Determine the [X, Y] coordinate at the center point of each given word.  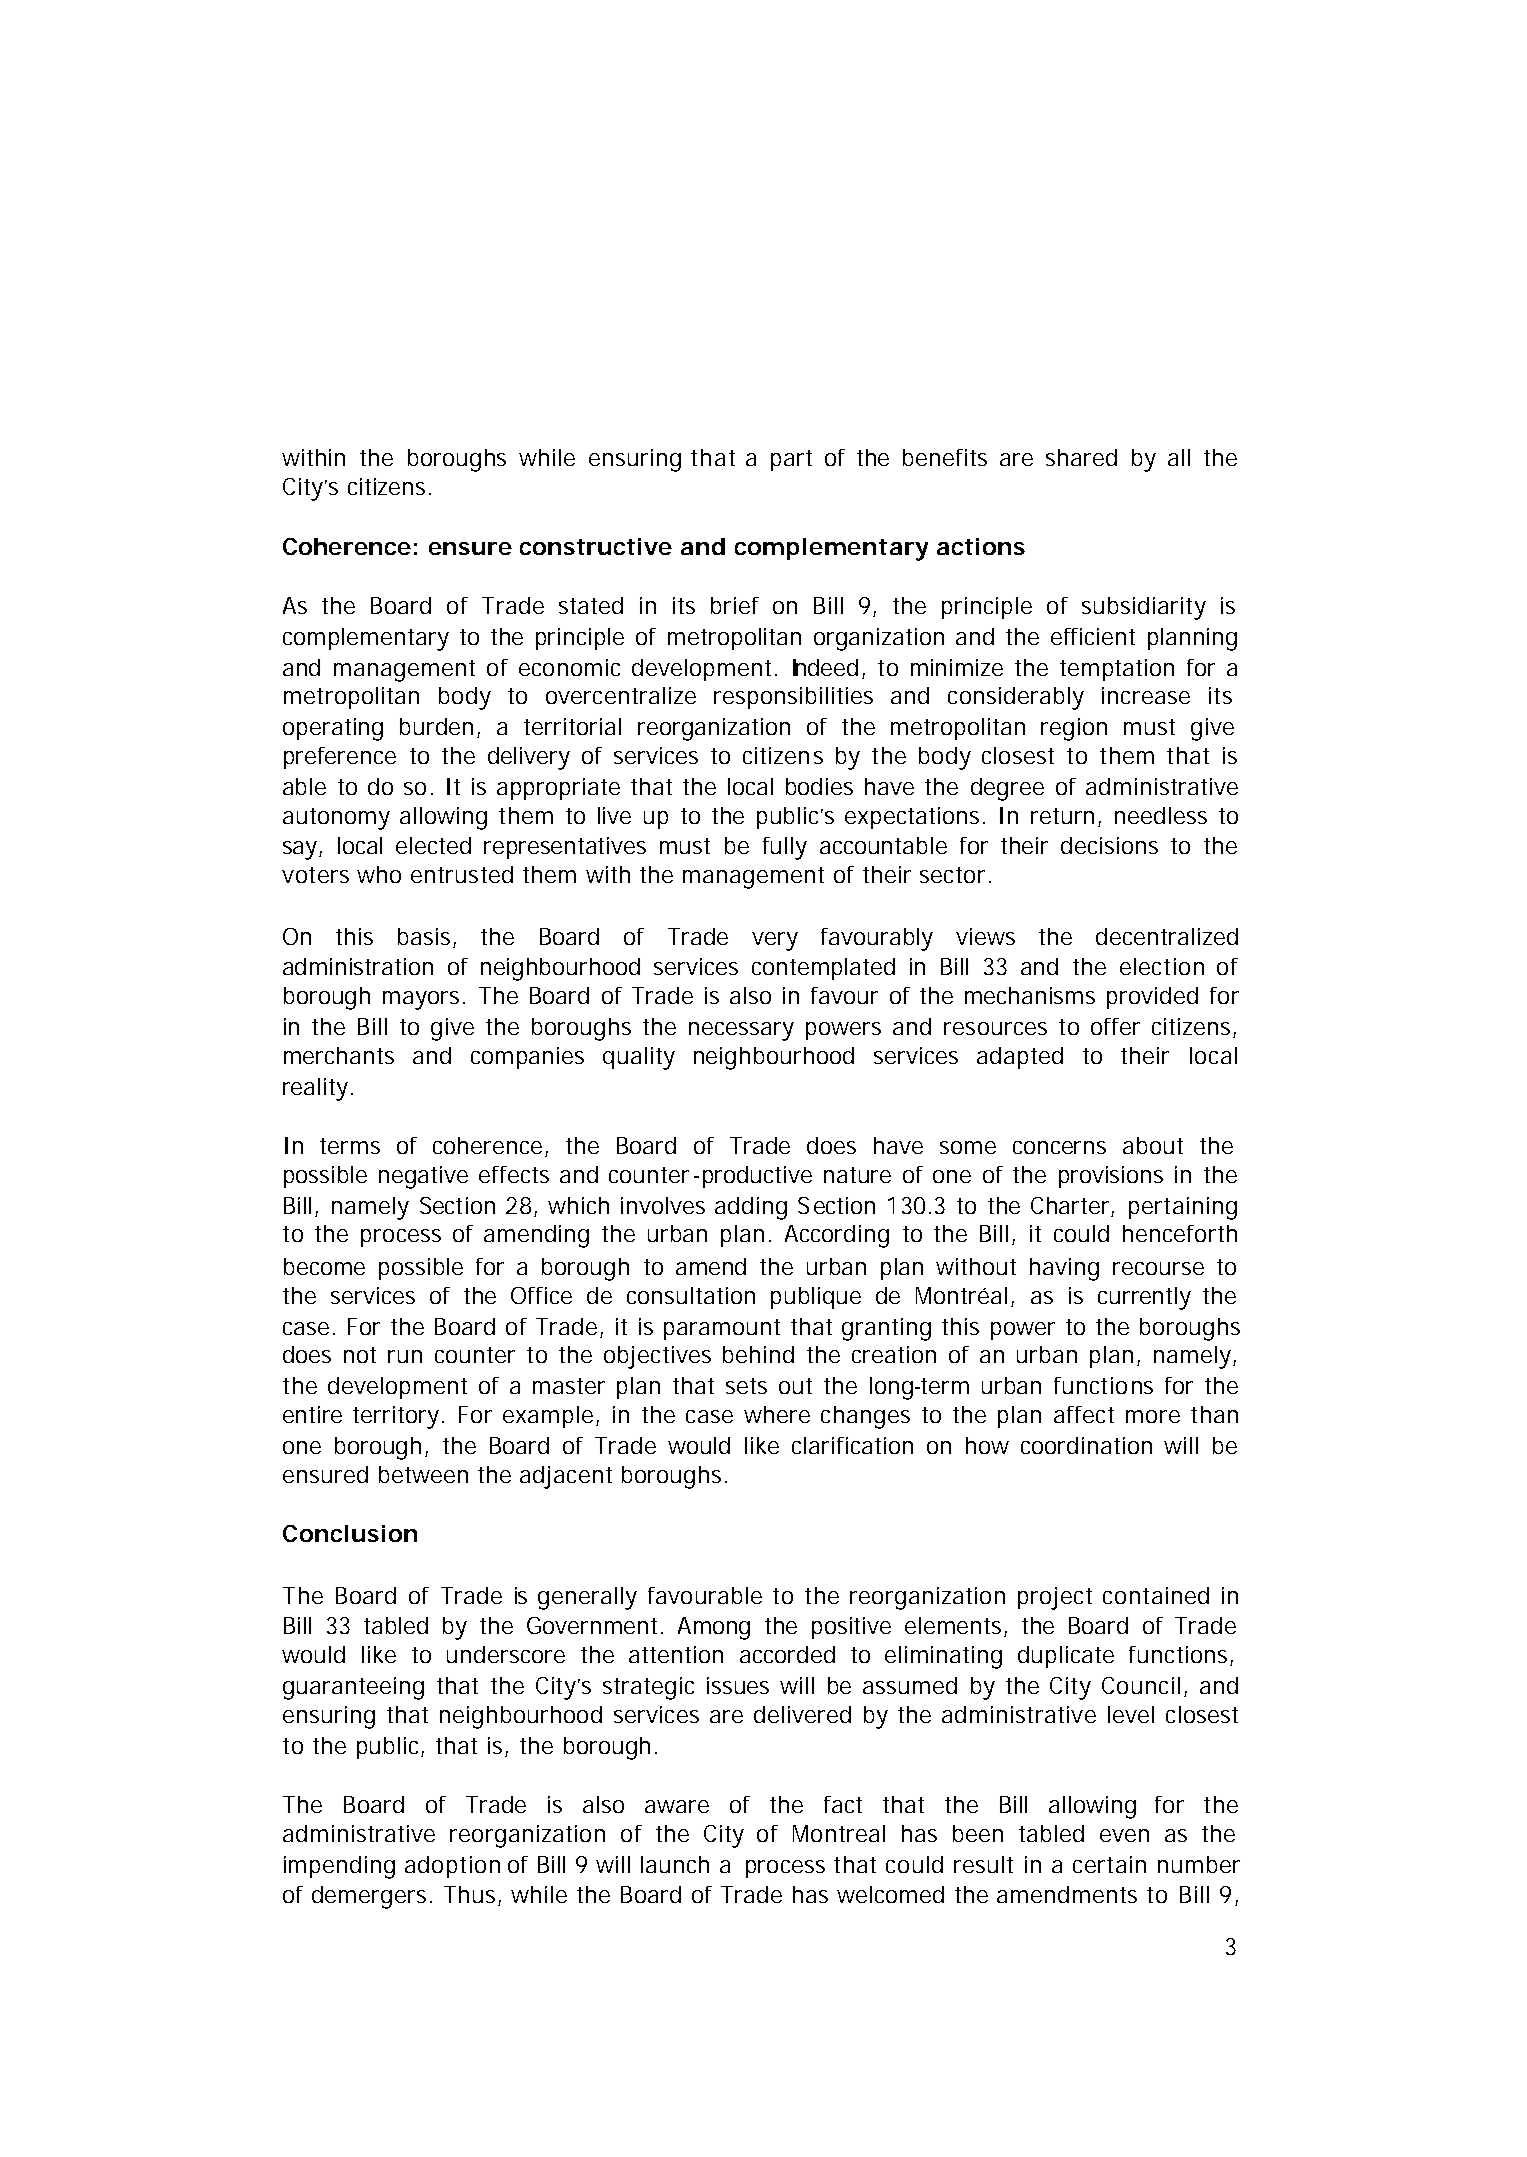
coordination [1086, 1445]
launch [675, 1864]
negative [423, 1177]
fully [785, 848]
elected [433, 845]
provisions [1111, 1177]
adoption [452, 1867]
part [791, 460]
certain [1109, 1864]
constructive [596, 546]
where [777, 1414]
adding [751, 1208]
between [423, 1474]
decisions [1109, 845]
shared [1081, 457]
